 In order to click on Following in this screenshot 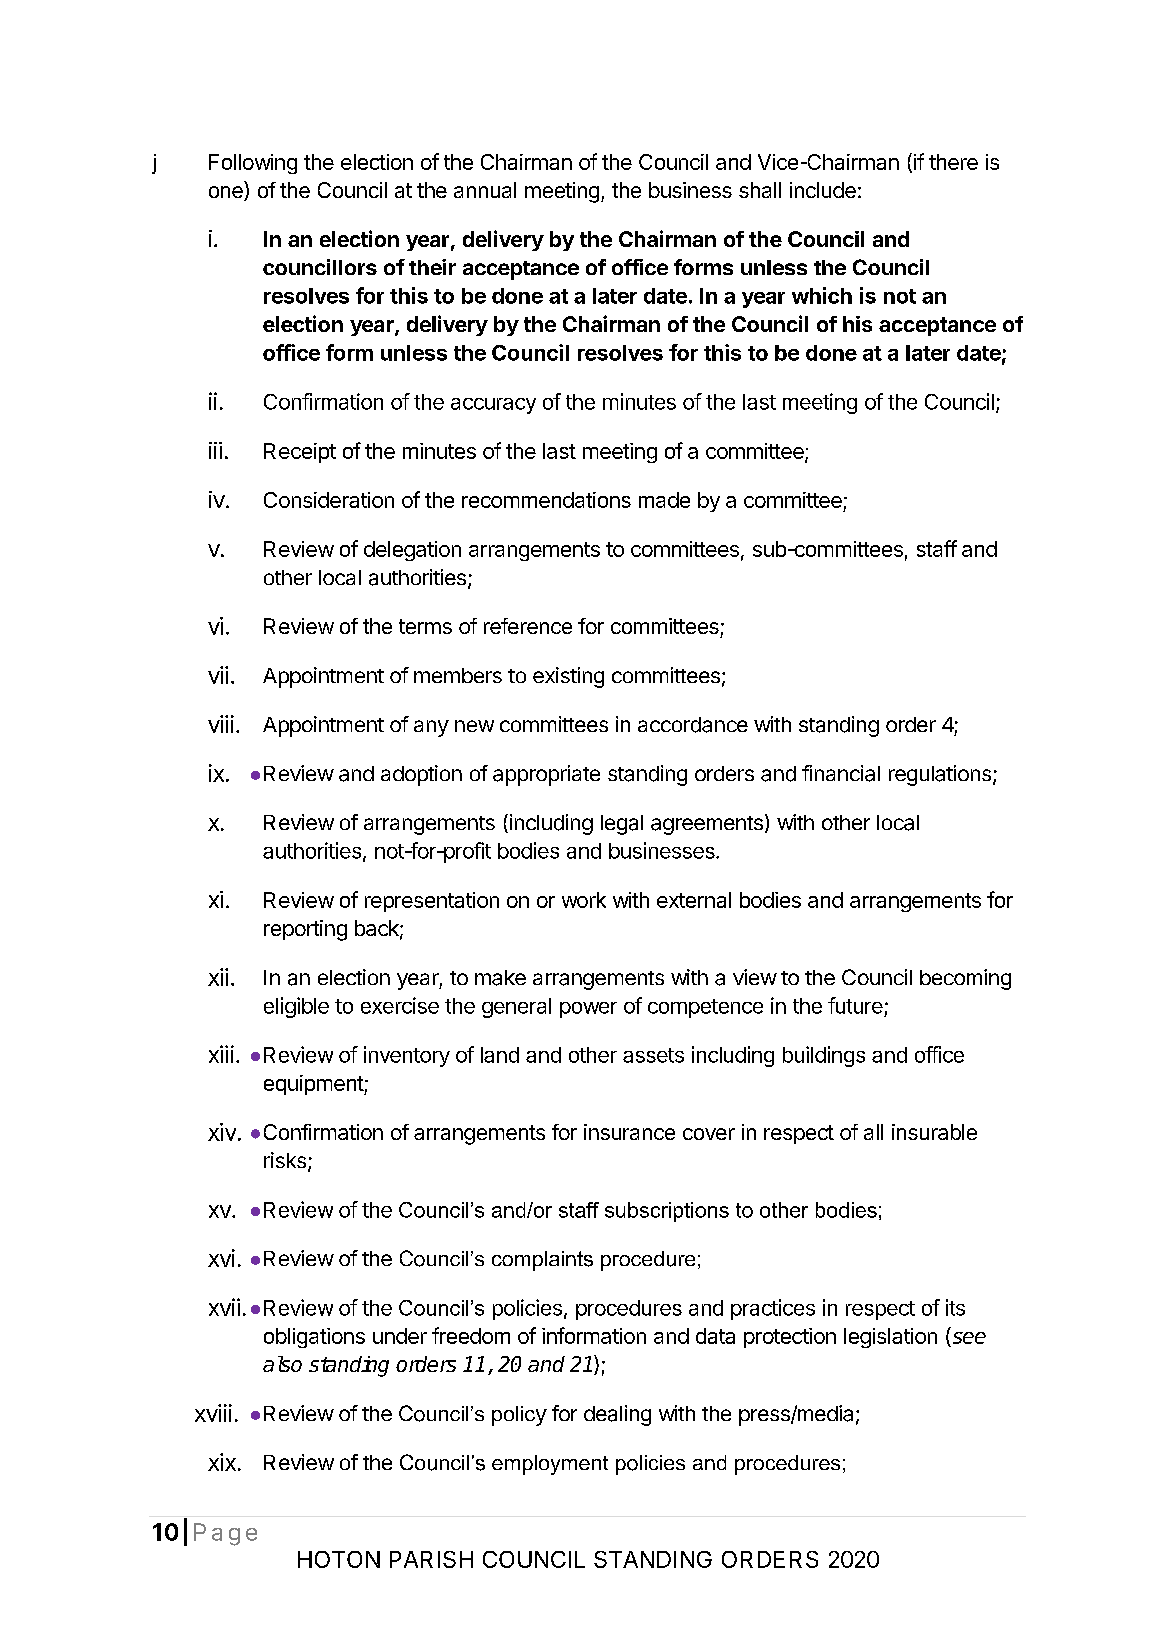, I will do `click(253, 164)`.
